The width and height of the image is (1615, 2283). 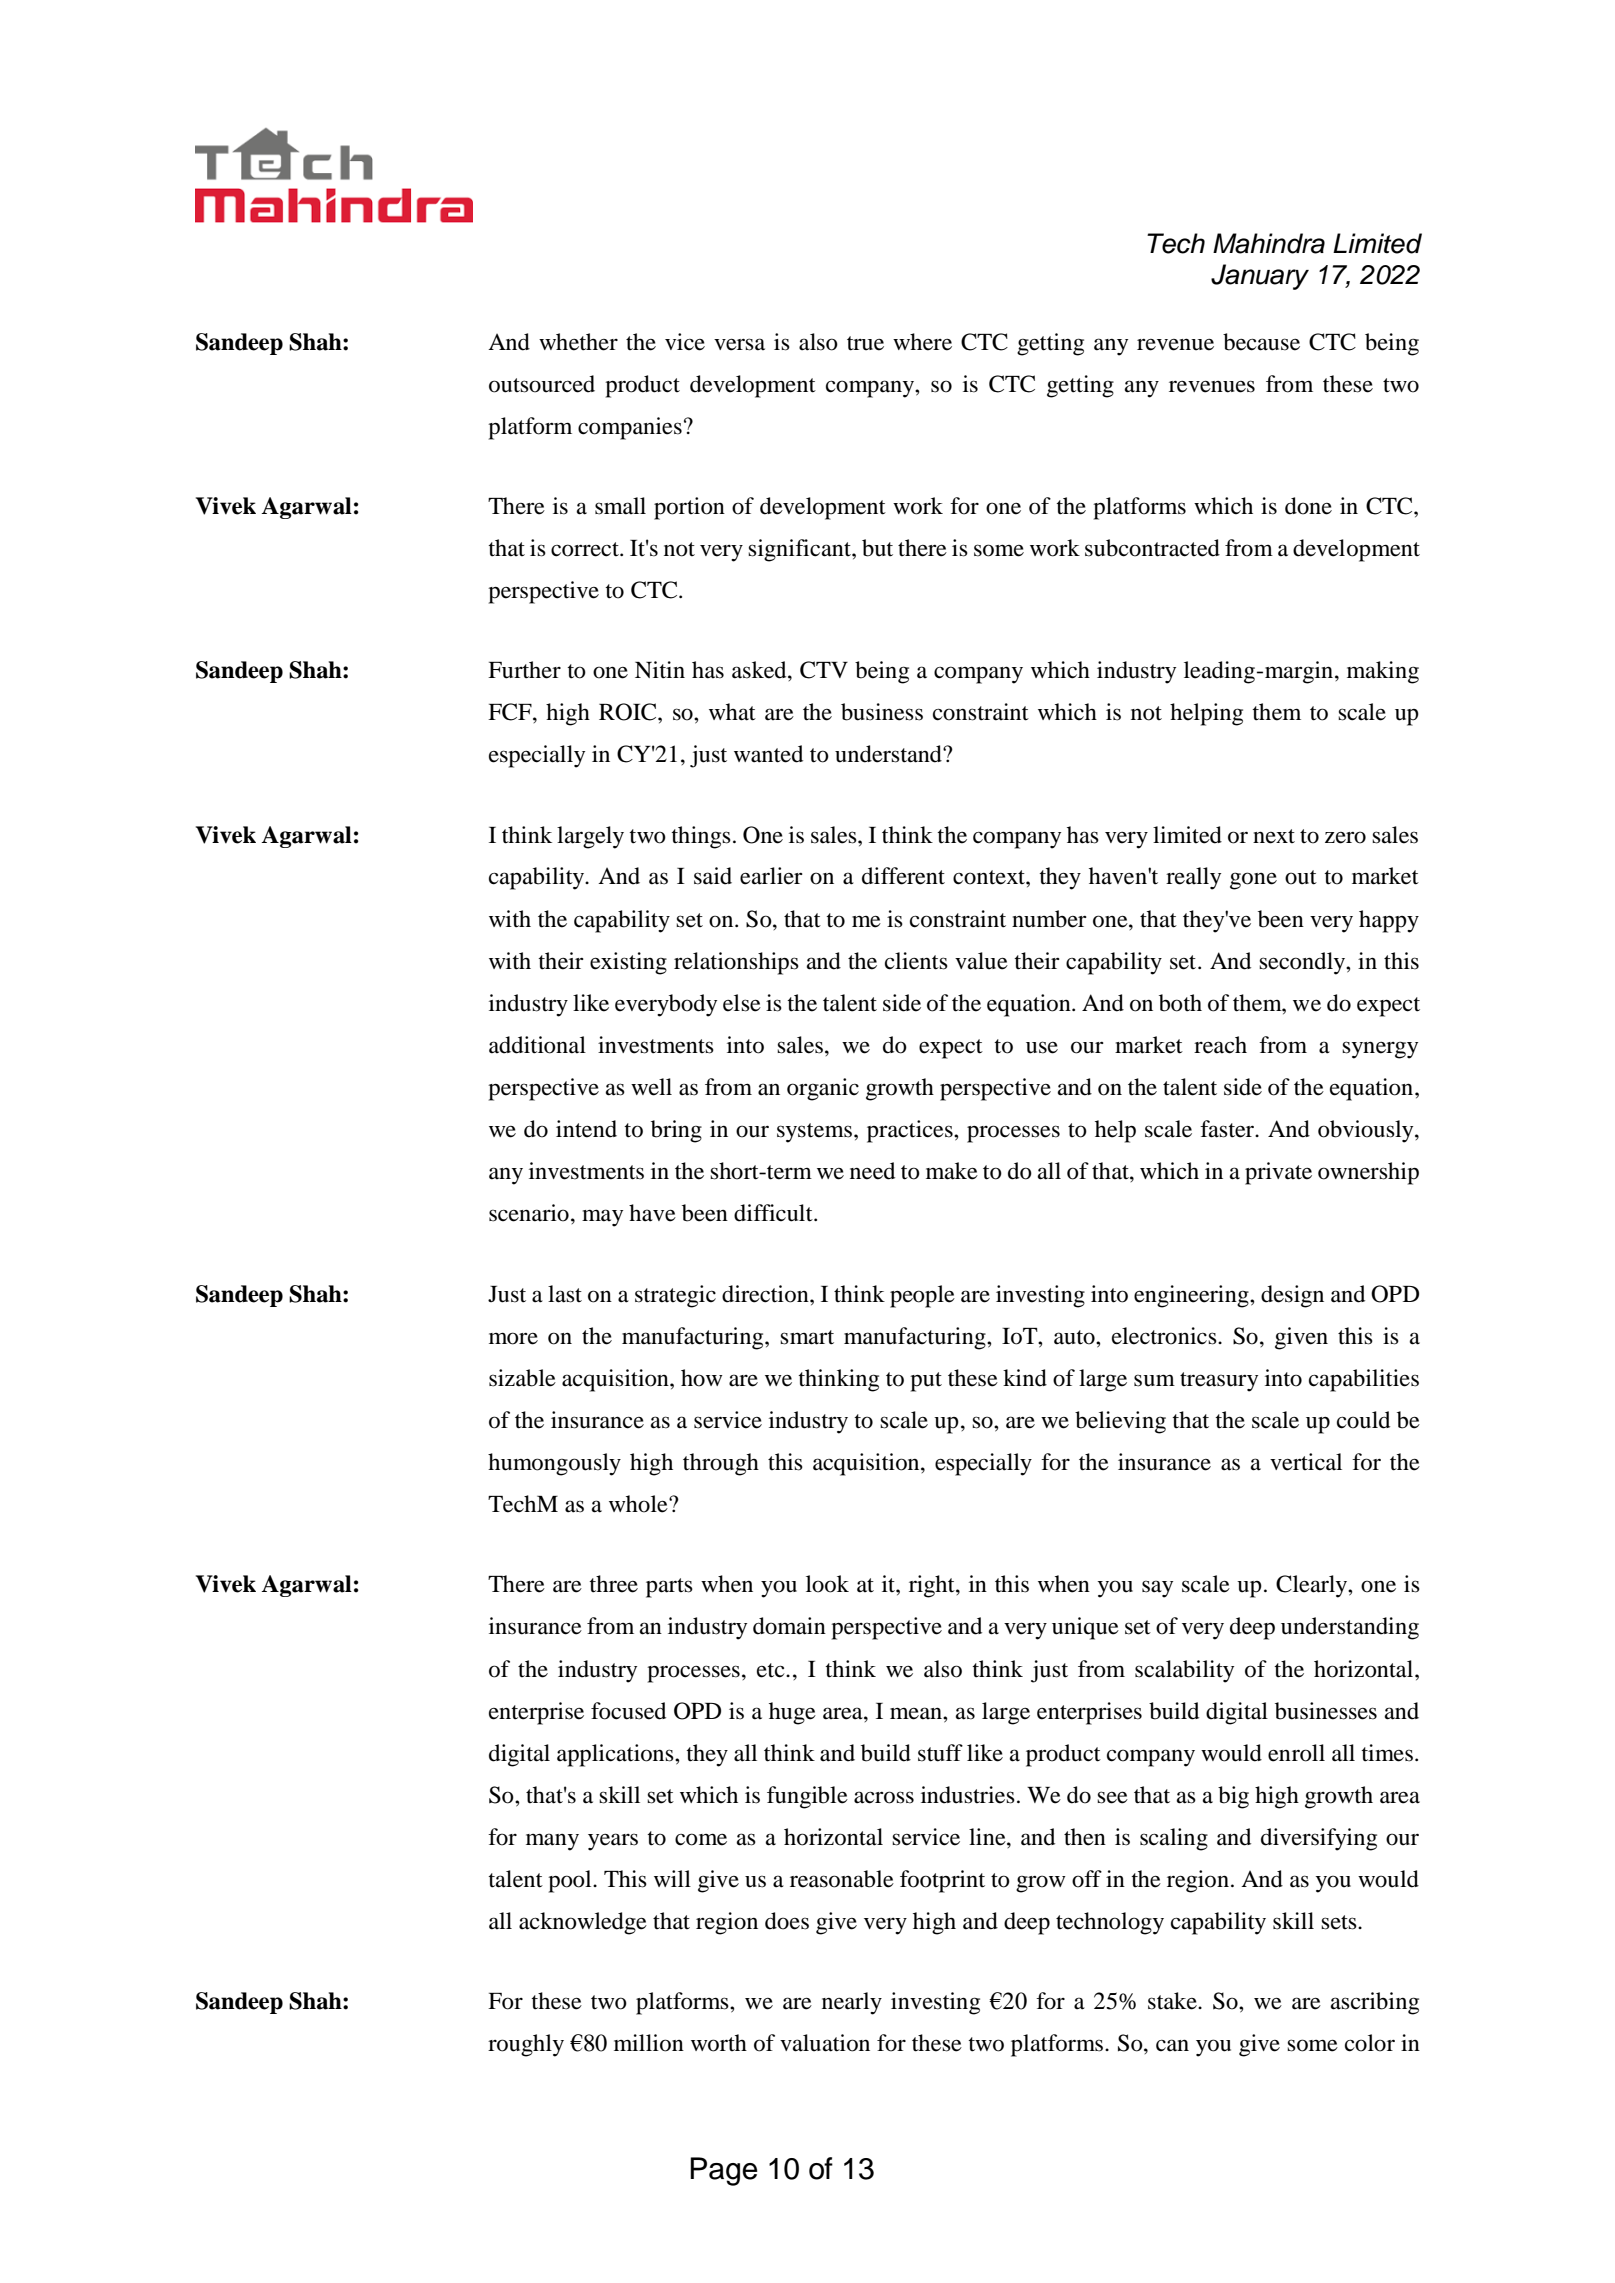 I want to click on may, so click(x=602, y=1218).
